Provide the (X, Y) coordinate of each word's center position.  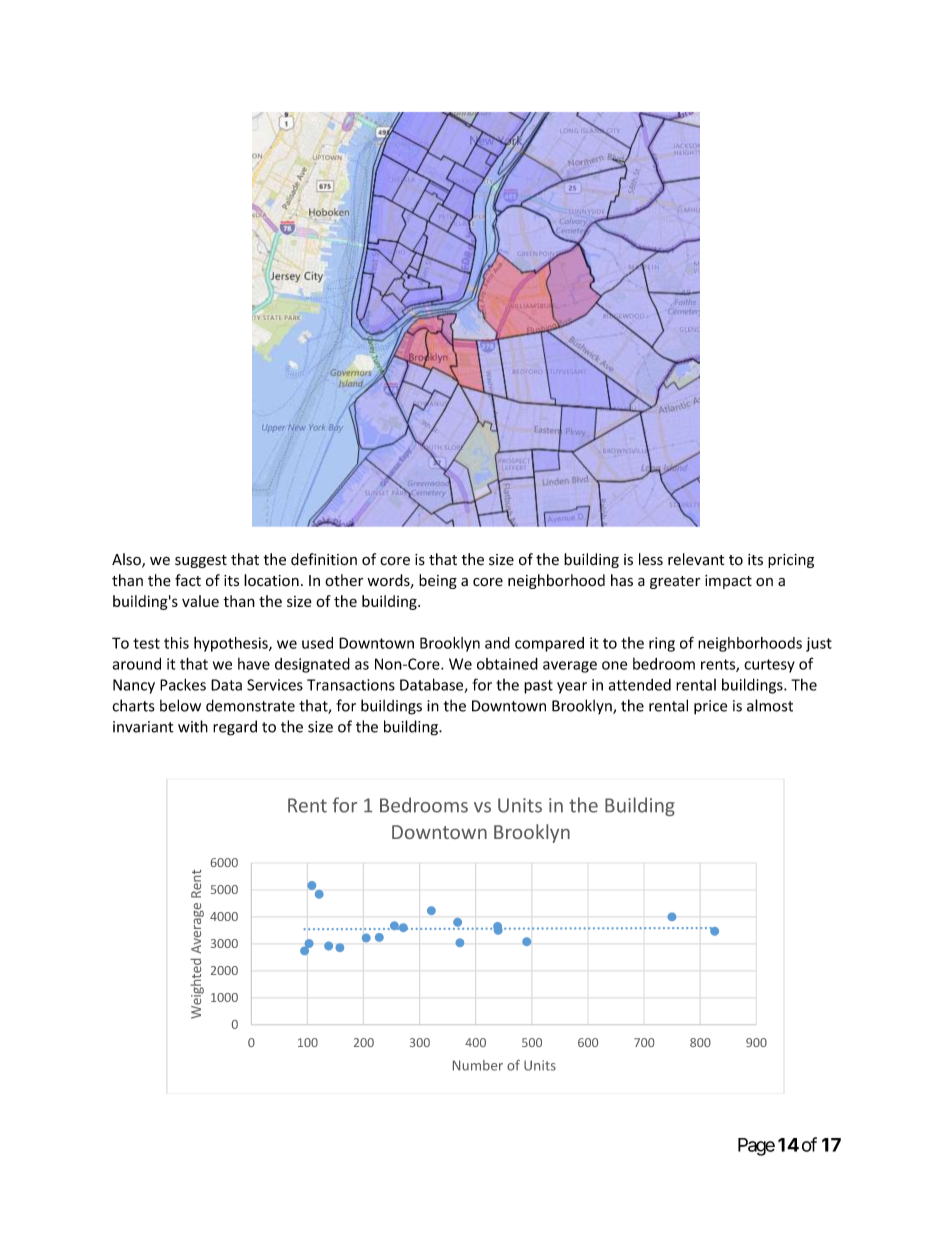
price (710, 707)
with (193, 726)
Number (478, 1065)
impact (728, 582)
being (438, 581)
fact (188, 580)
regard (235, 728)
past (538, 687)
